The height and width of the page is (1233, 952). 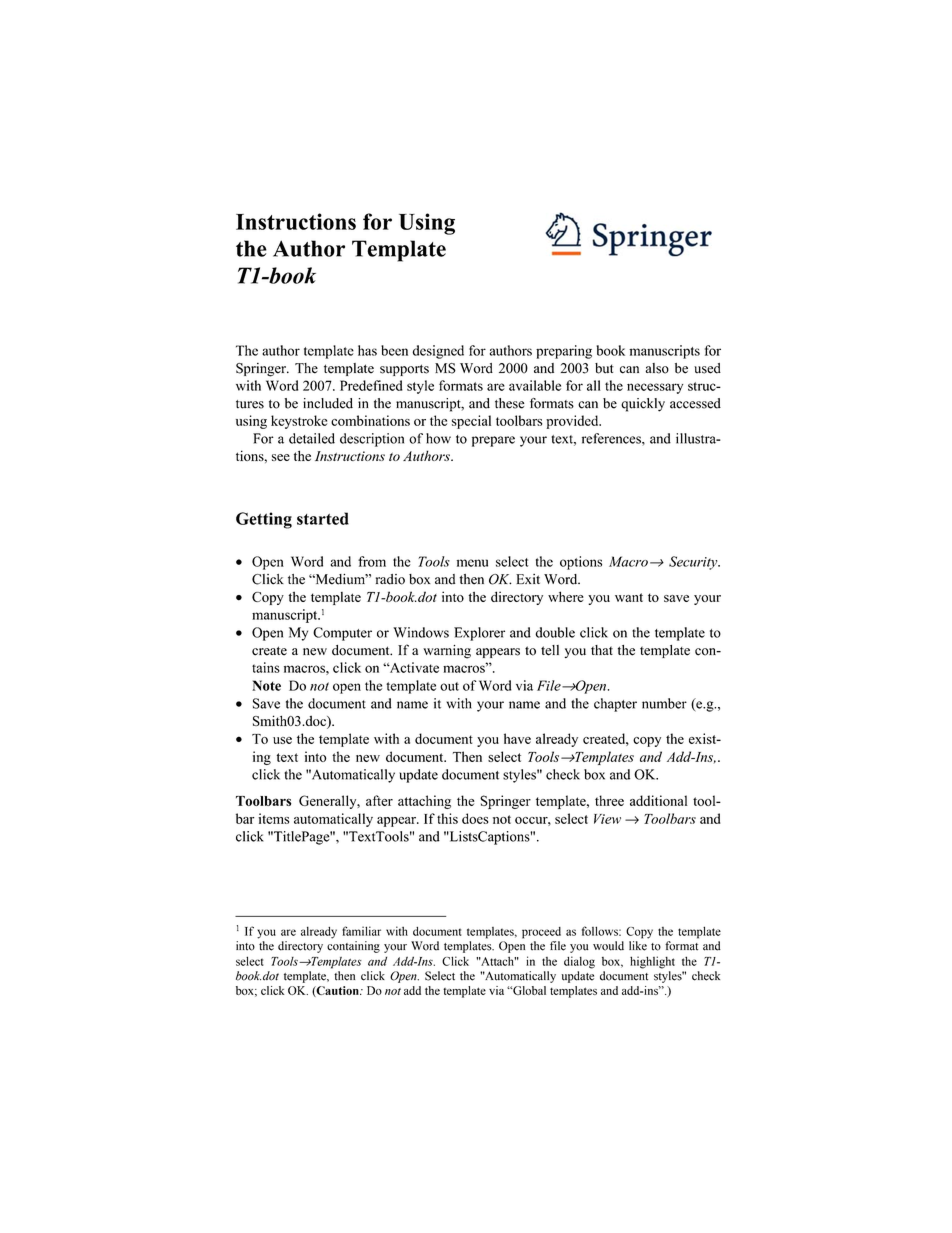 What do you see at coordinates (638, 946) in the page?
I see `like` at bounding box center [638, 946].
